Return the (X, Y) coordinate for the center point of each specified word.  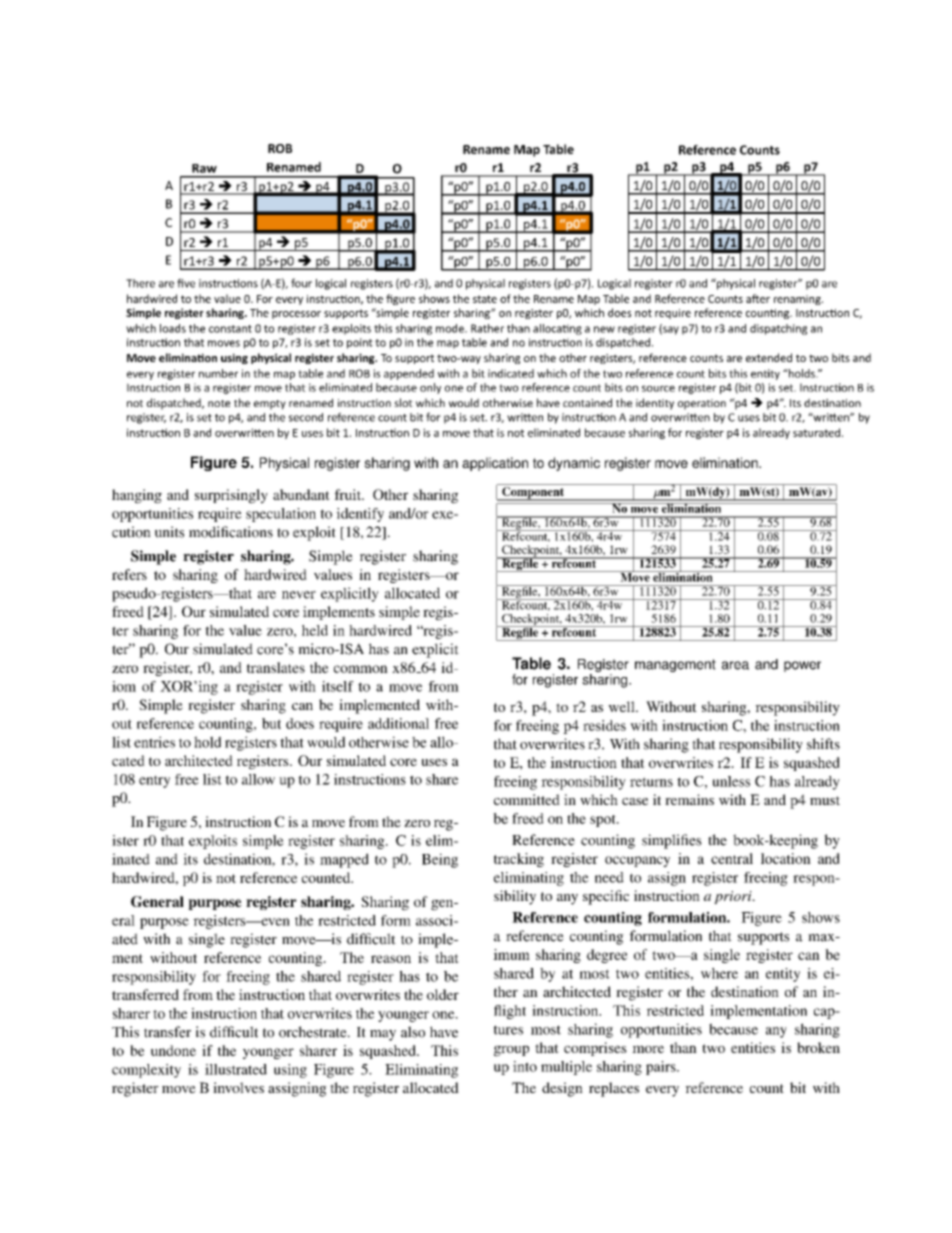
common (361, 669)
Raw (204, 168)
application (495, 464)
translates (276, 667)
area (735, 665)
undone (173, 1050)
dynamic (574, 464)
